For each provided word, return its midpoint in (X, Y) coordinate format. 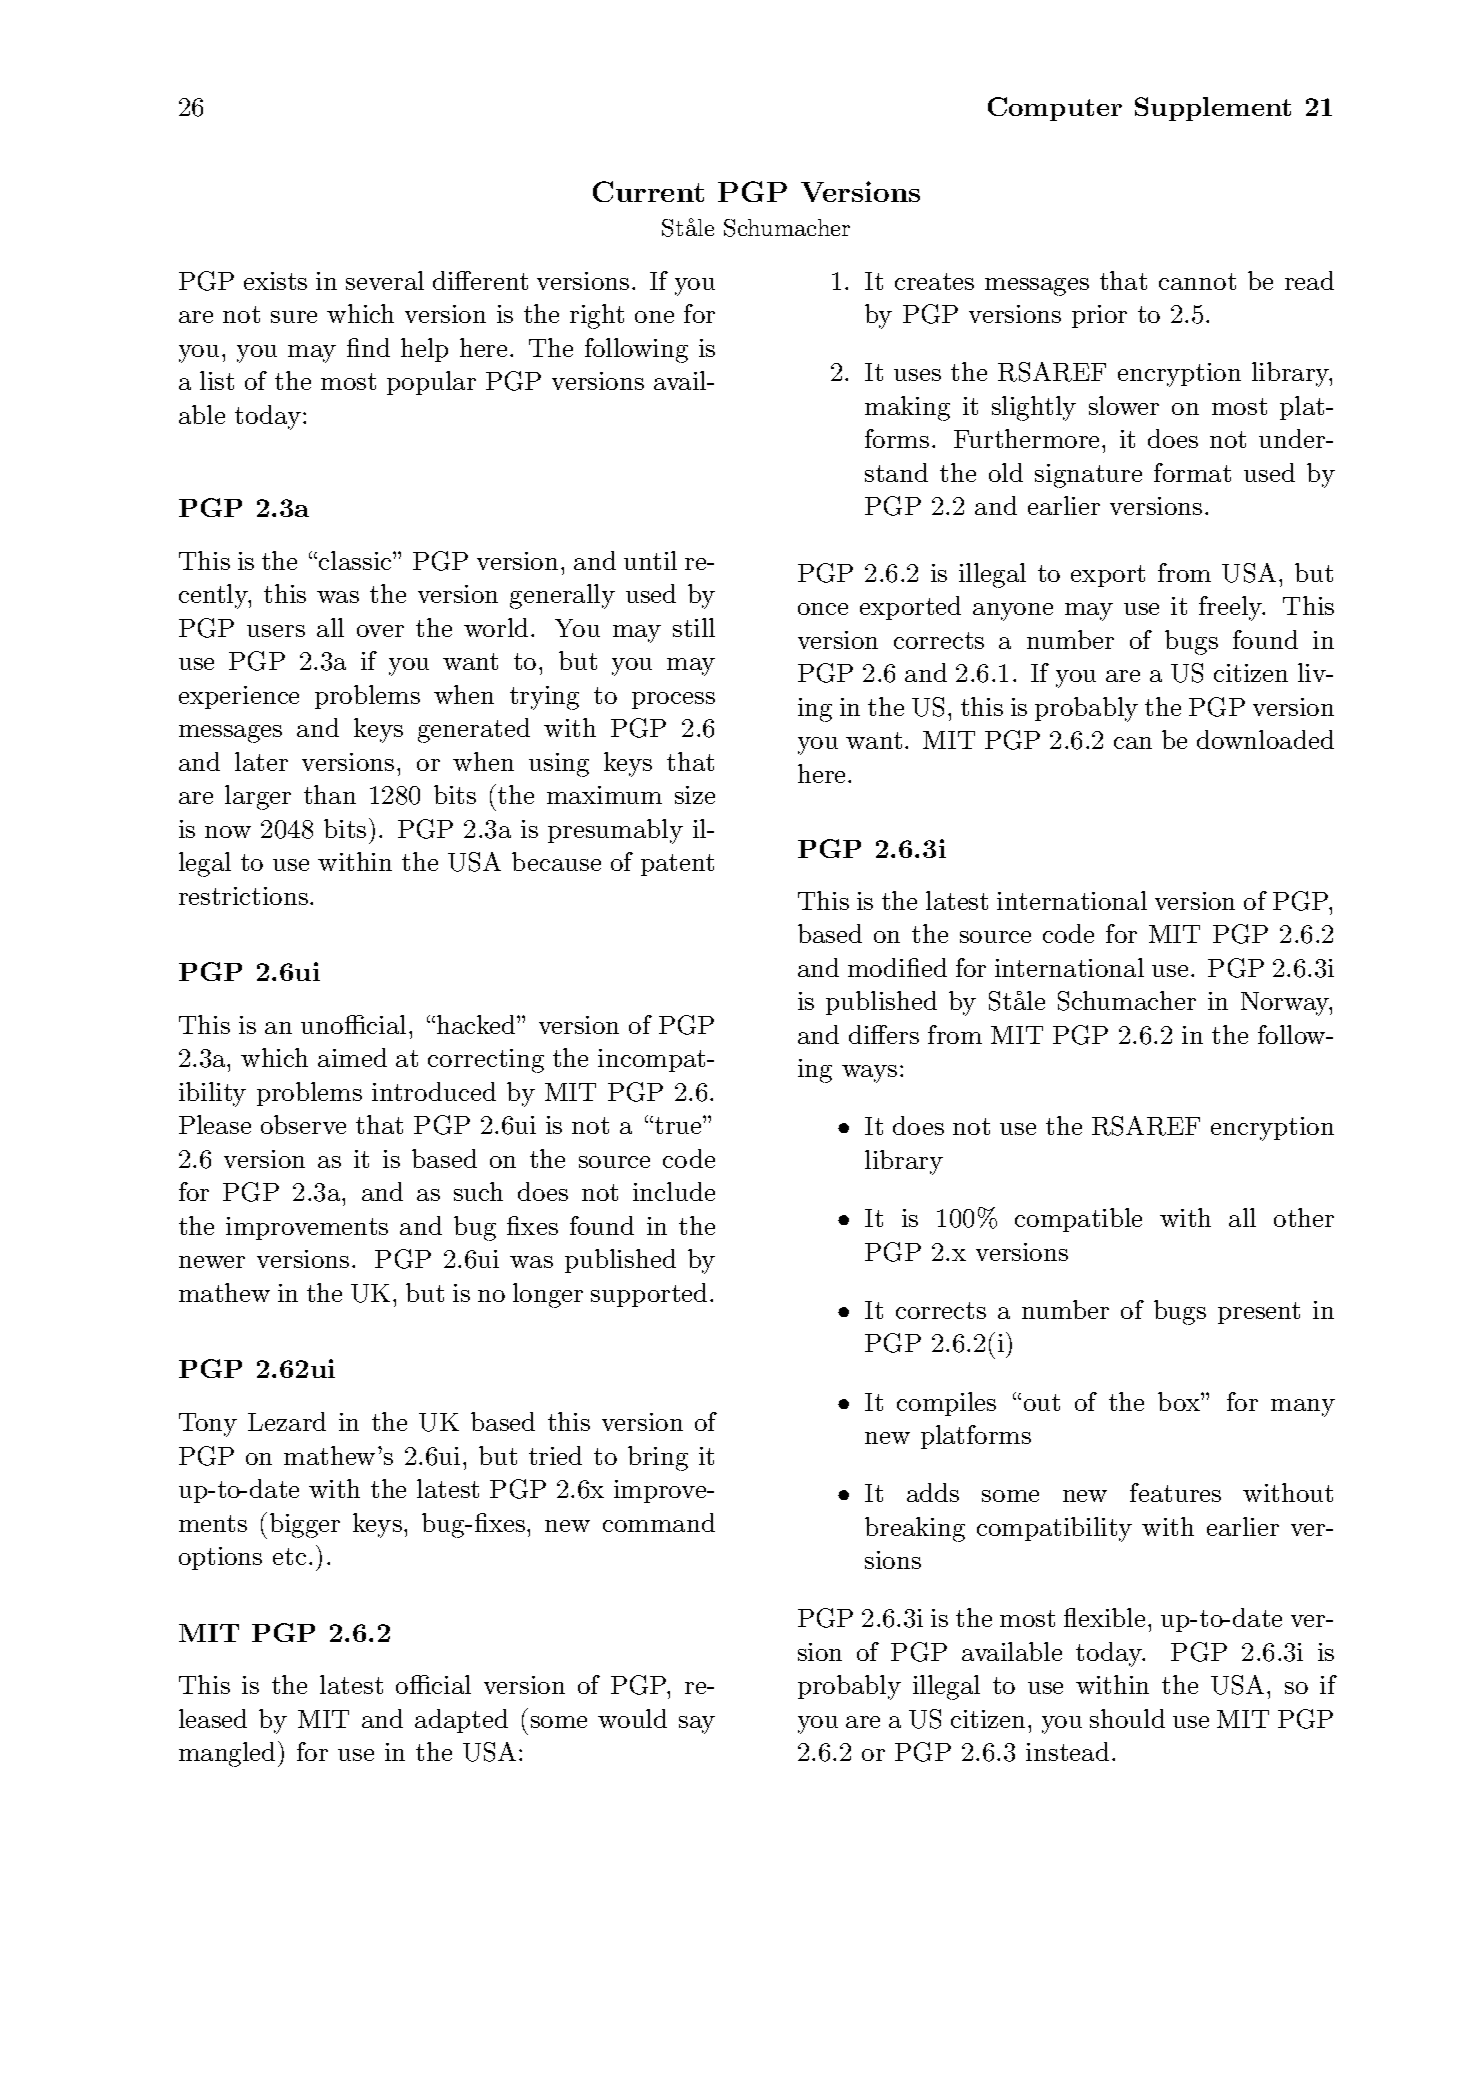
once (823, 609)
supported (649, 1295)
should (1127, 1718)
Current (648, 191)
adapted (461, 1721)
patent (677, 865)
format (1192, 472)
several (385, 280)
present (1259, 1313)
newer (212, 1262)
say (697, 1725)
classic (356, 560)
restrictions (243, 896)
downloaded (1265, 739)
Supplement (1213, 109)
